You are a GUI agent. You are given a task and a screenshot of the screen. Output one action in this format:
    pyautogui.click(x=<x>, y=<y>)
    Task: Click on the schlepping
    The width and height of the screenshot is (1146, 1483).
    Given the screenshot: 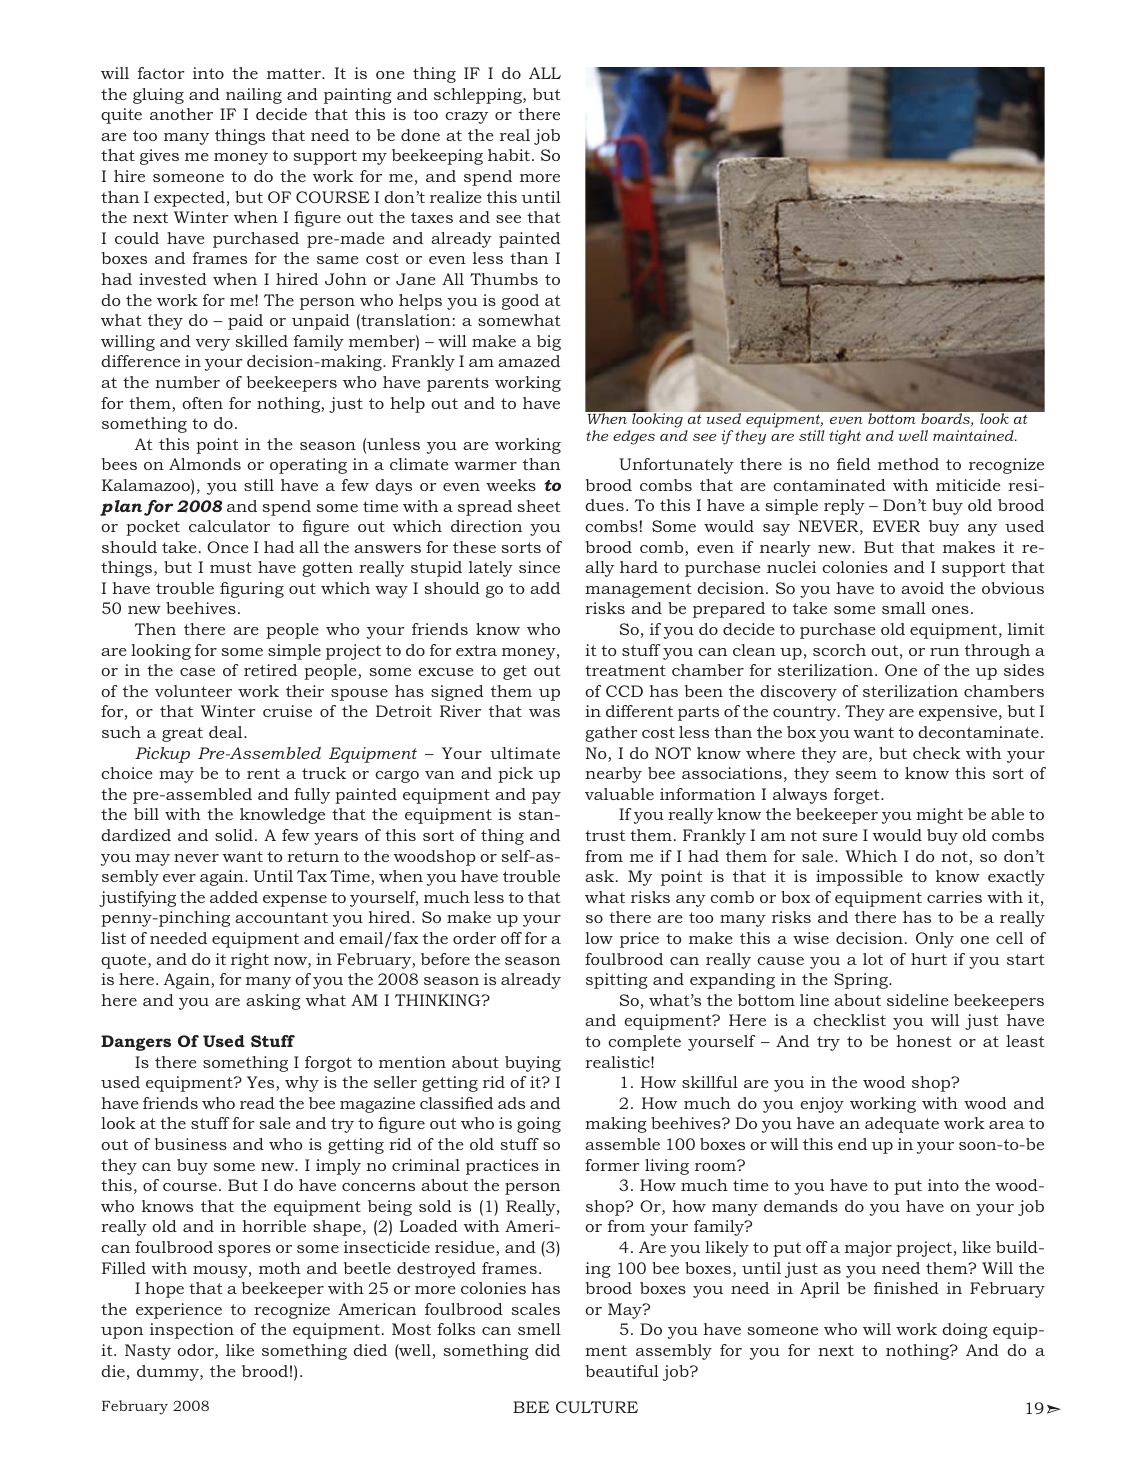 What is the action you would take?
    pyautogui.click(x=479, y=96)
